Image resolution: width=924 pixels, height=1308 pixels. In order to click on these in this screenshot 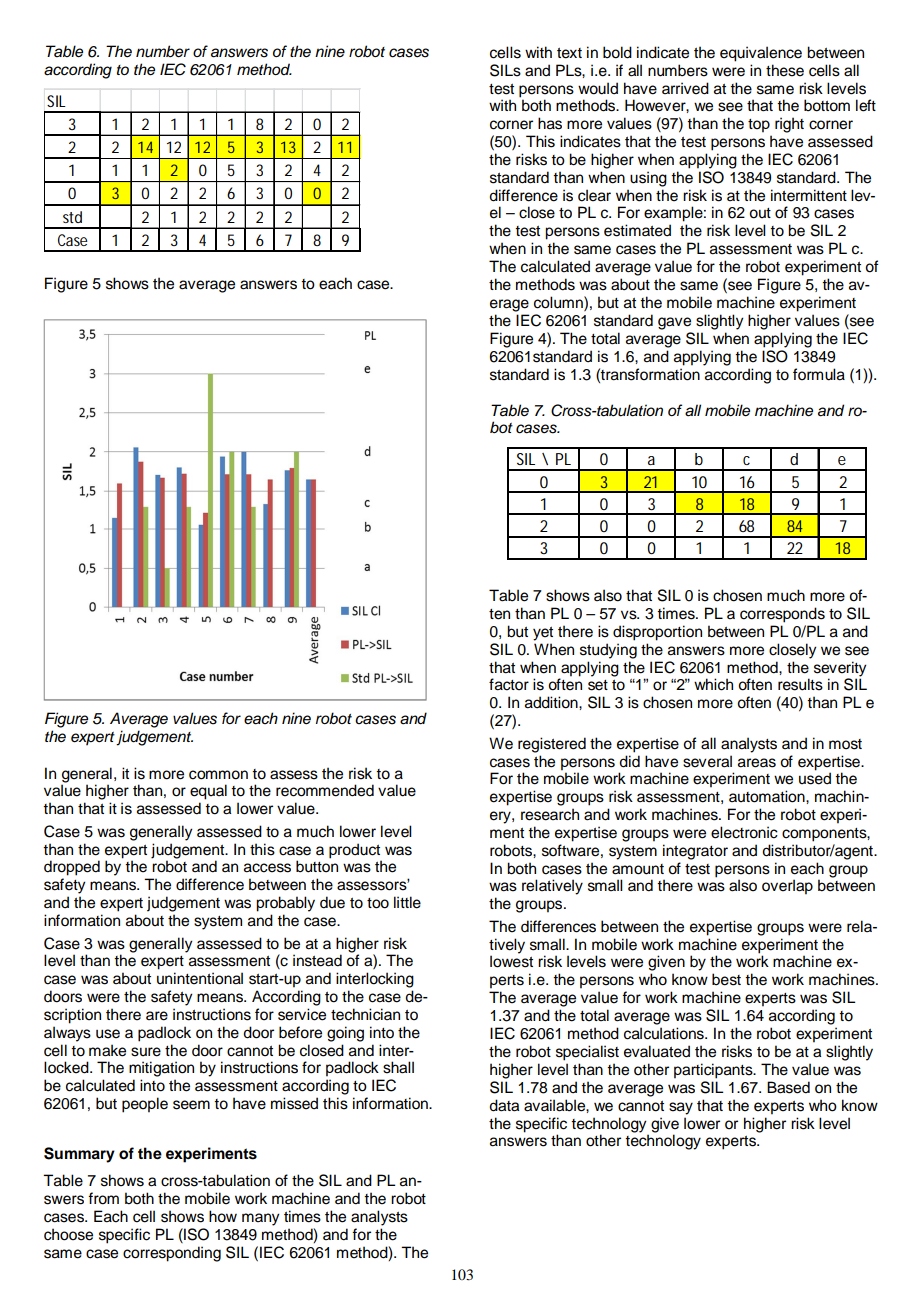, I will do `click(785, 70)`.
